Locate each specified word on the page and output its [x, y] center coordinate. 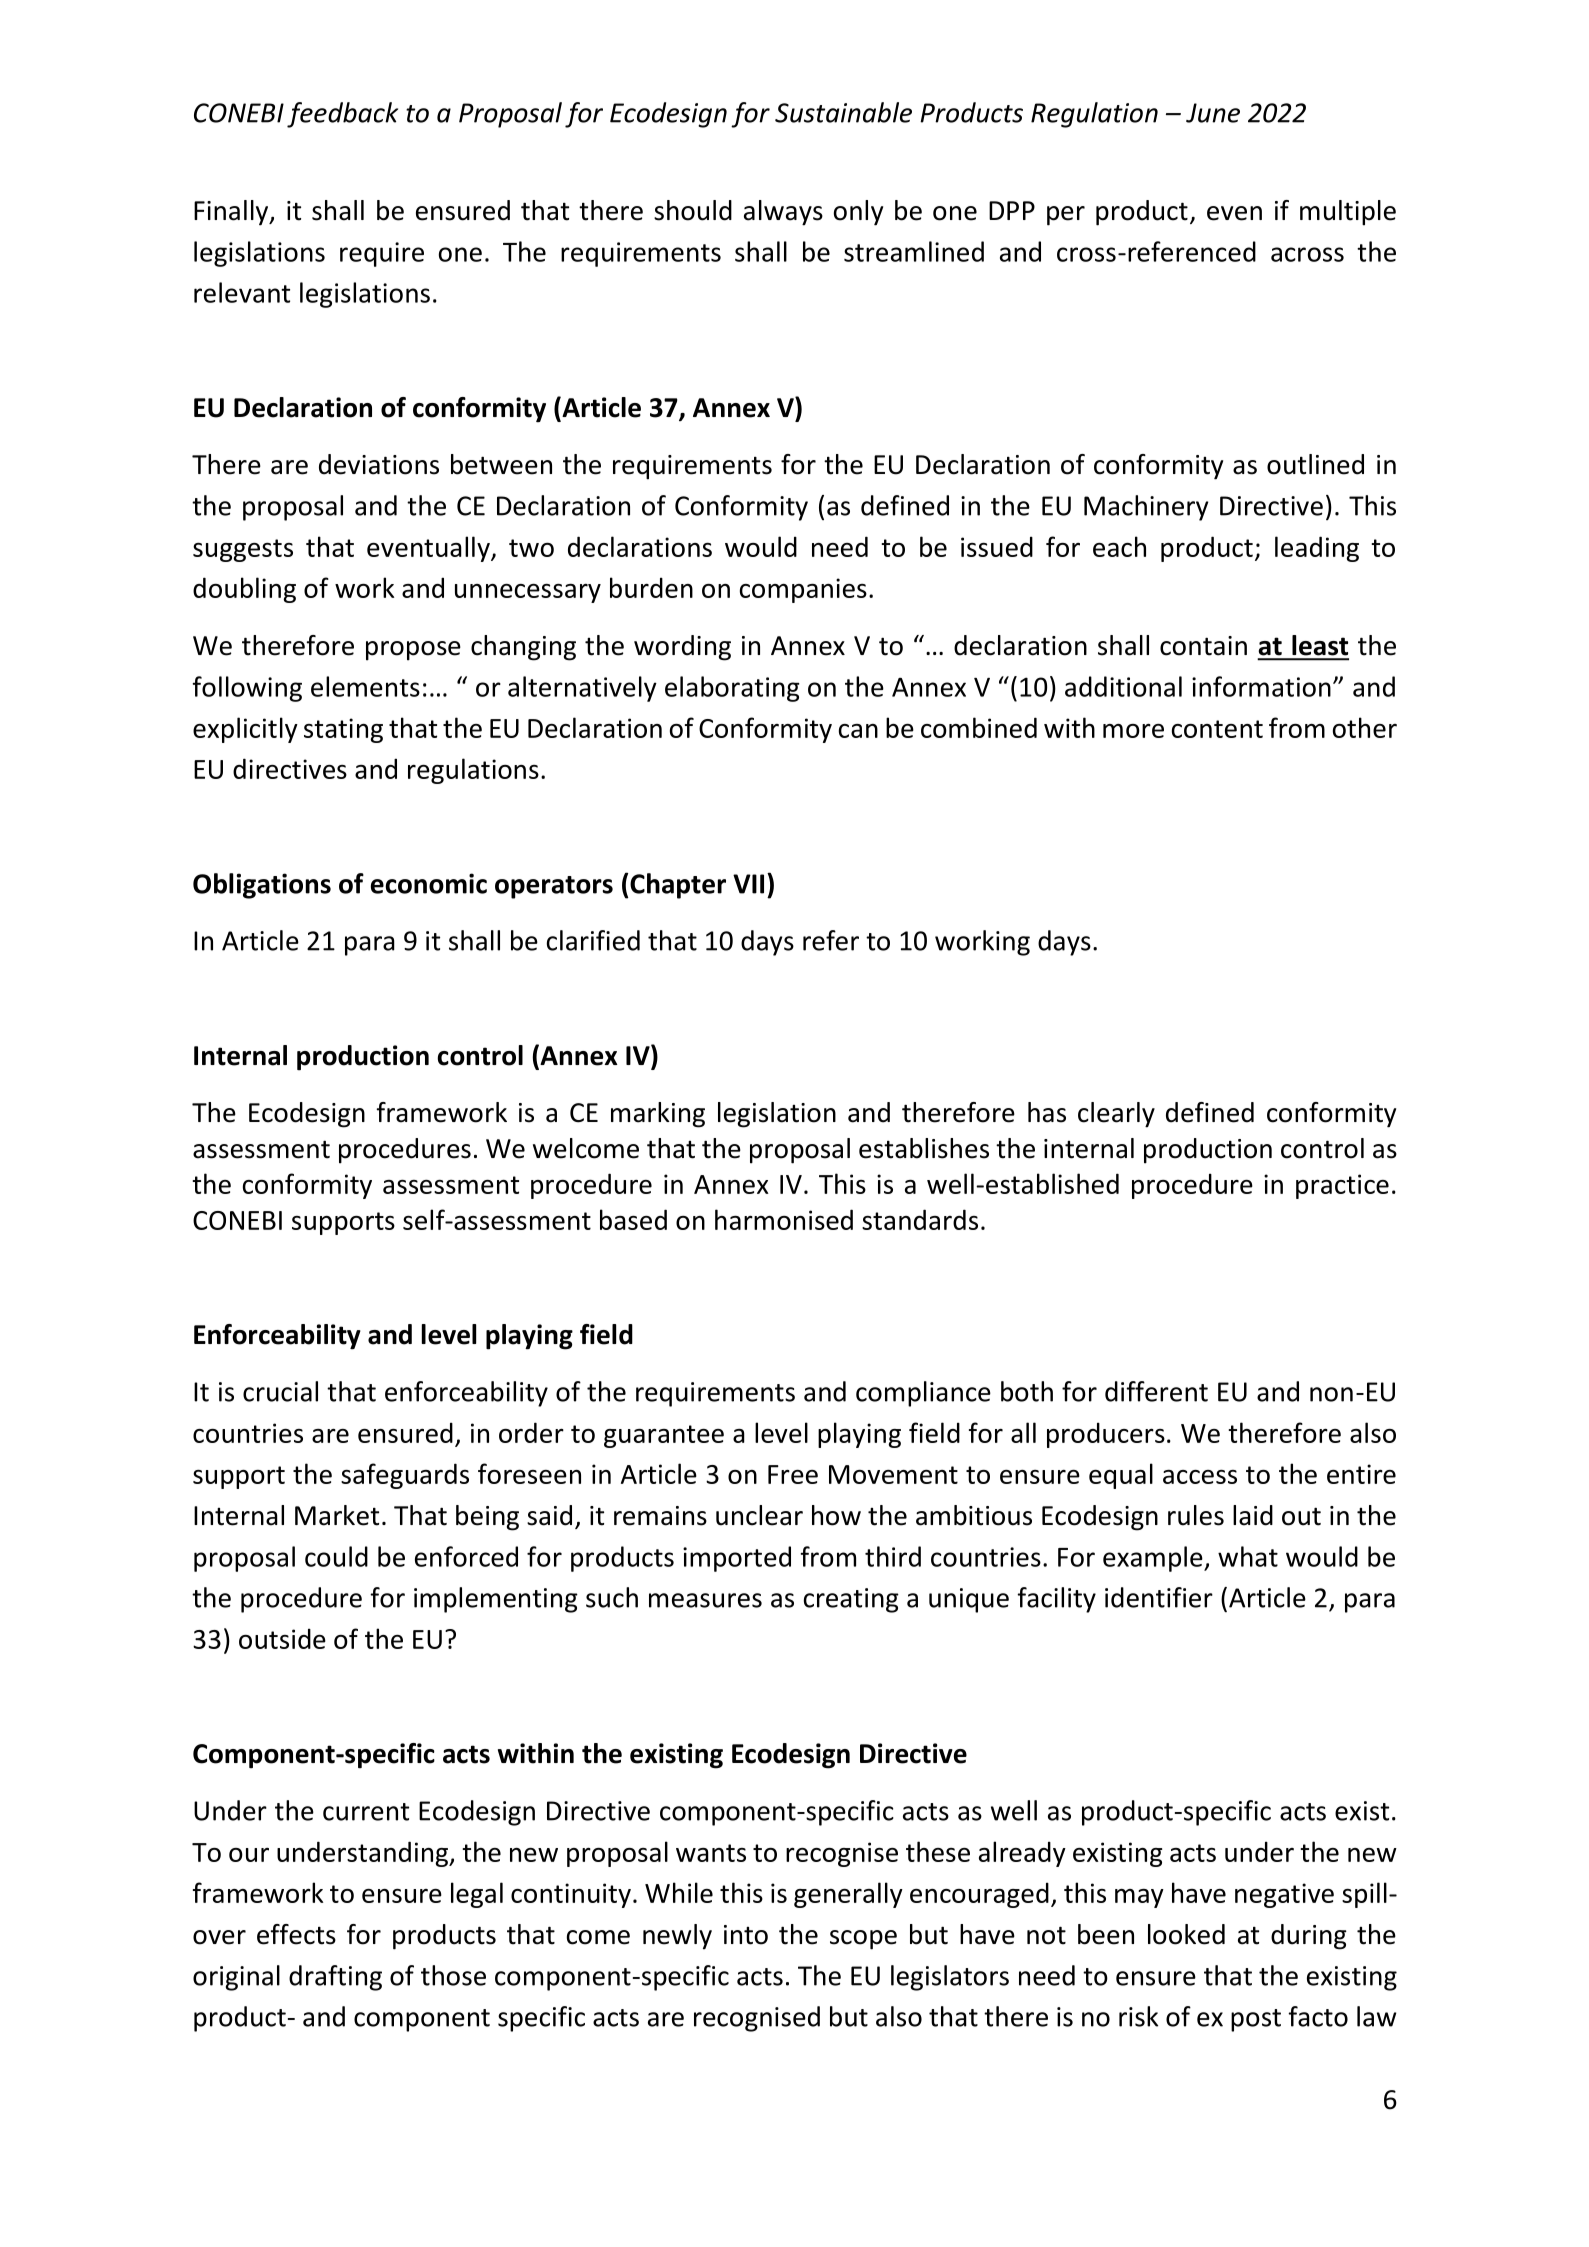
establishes [924, 1148]
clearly [1116, 1115]
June [1213, 113]
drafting [335, 1978]
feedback [342, 115]
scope [863, 1940]
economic [429, 883]
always [783, 213]
